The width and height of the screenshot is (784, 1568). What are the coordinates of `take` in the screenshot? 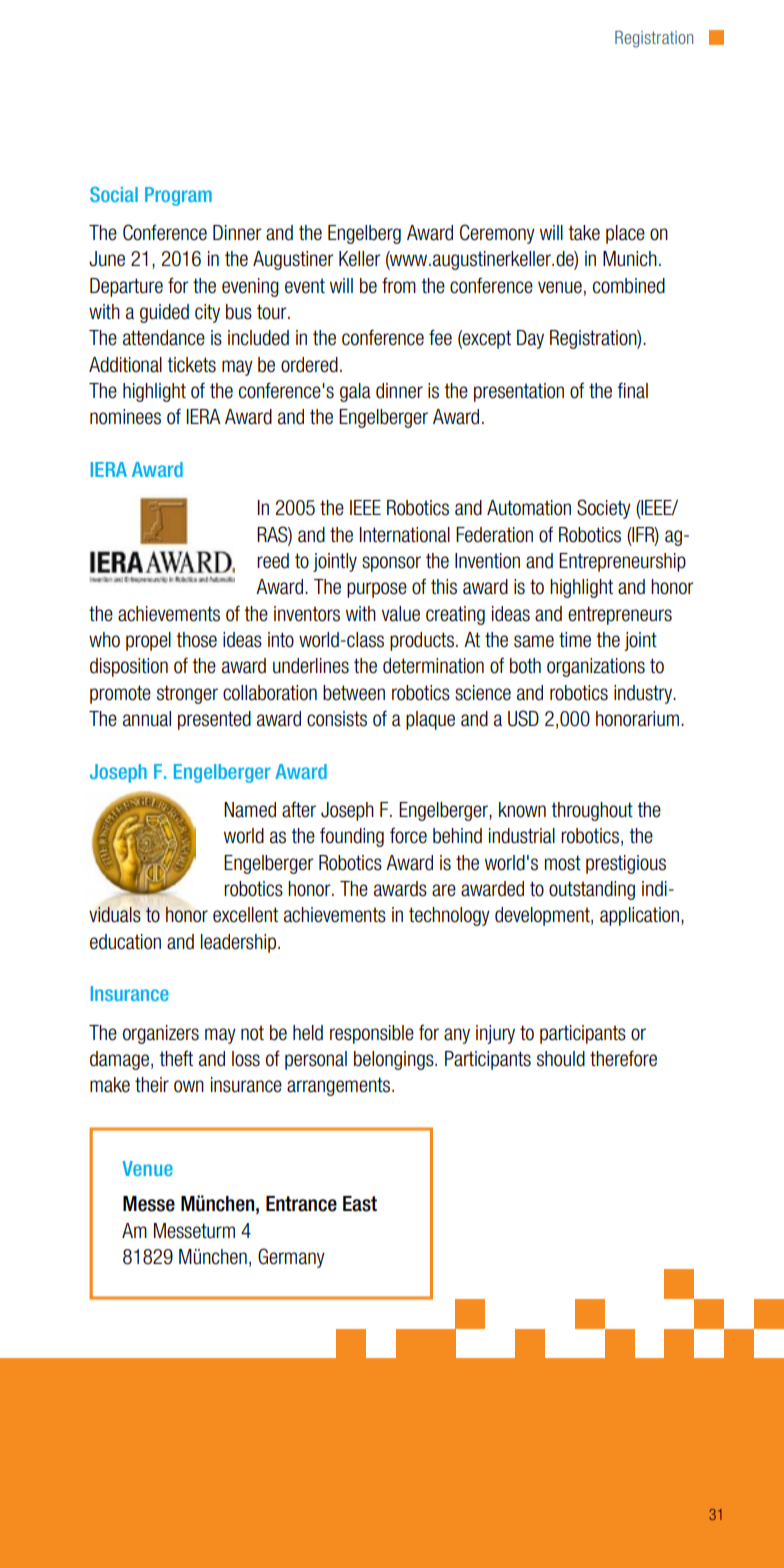 It's located at (584, 233).
